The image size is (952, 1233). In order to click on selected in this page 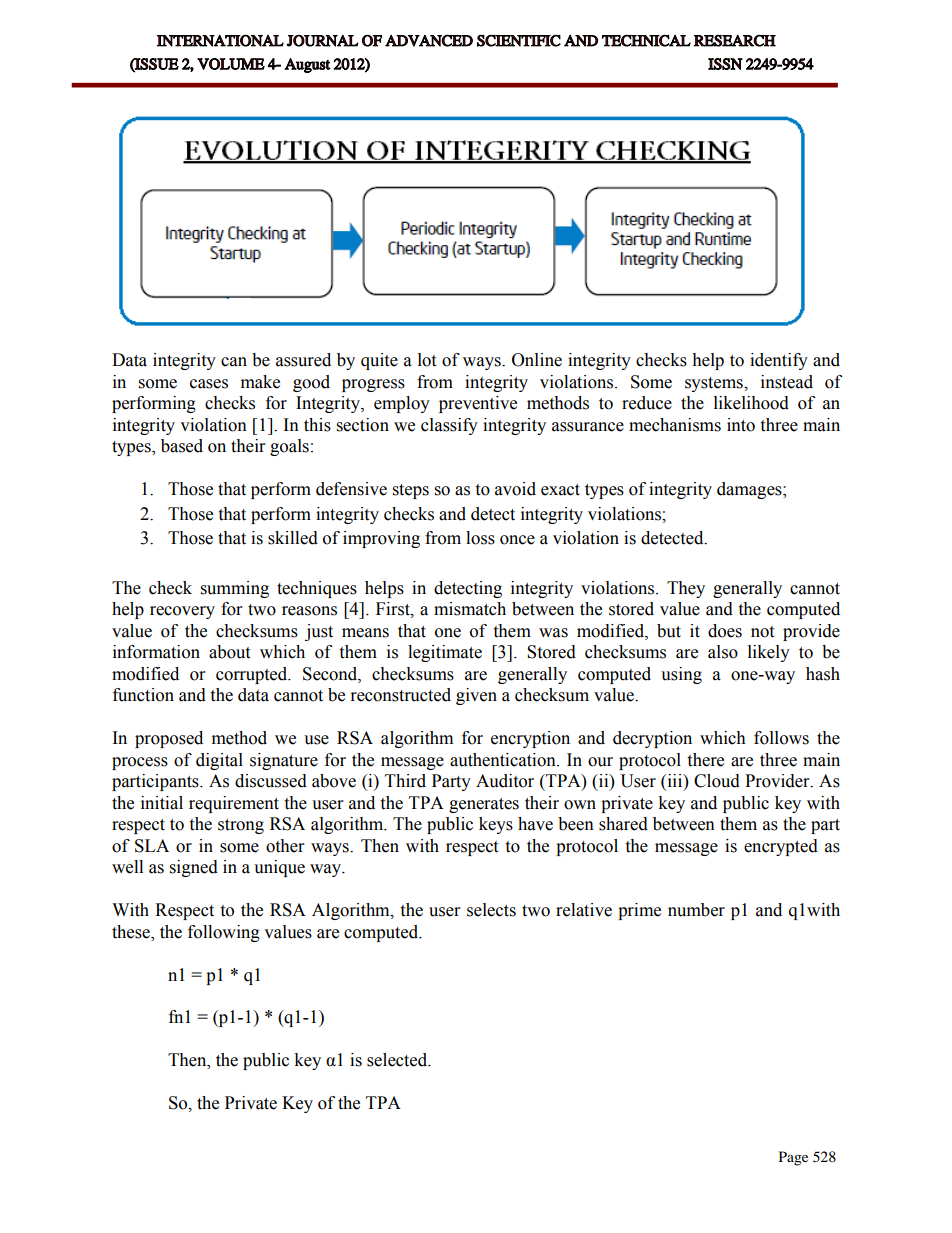, I will do `click(398, 1060)`.
